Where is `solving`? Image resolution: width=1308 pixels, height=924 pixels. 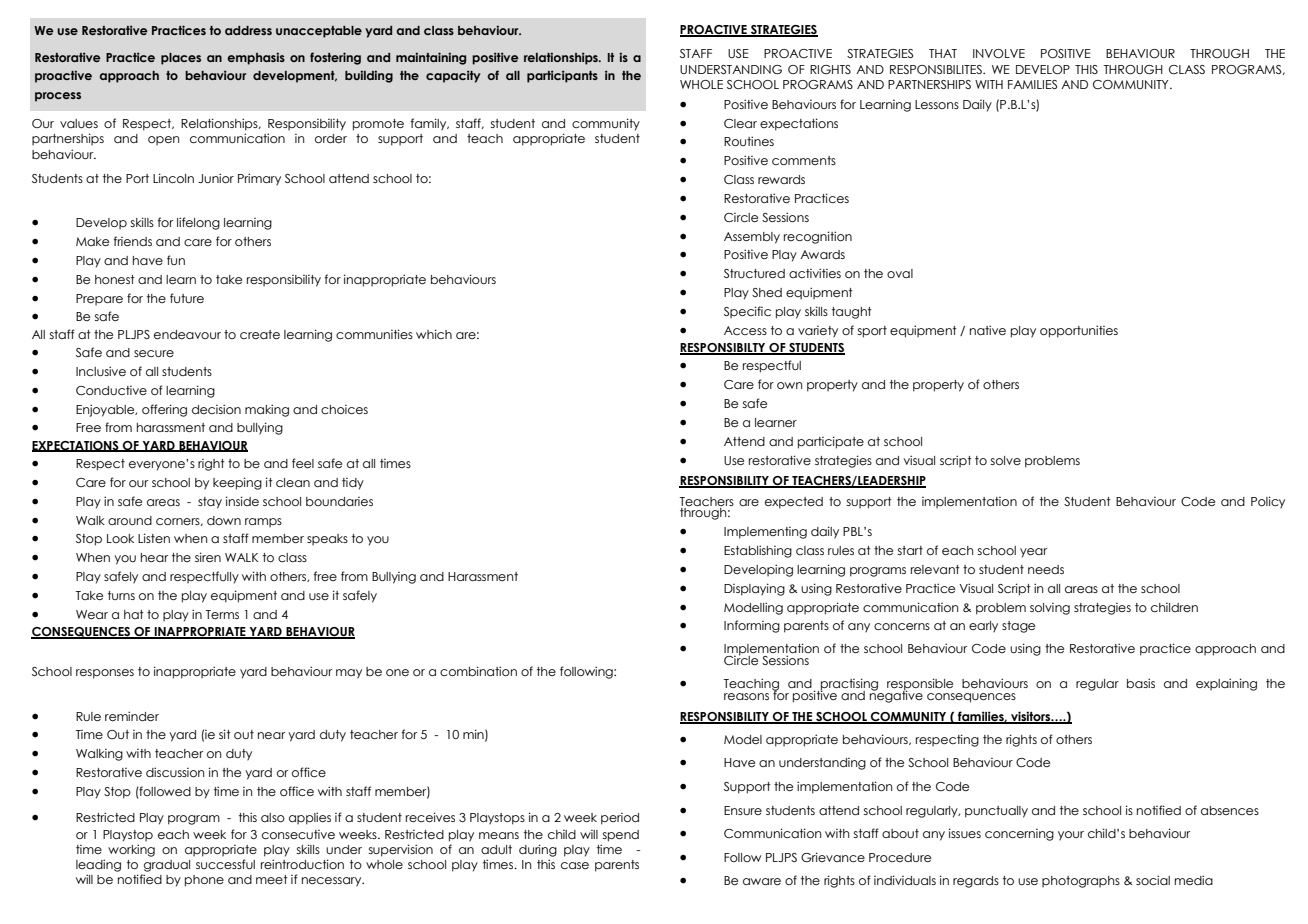 solving is located at coordinates (1050, 609).
